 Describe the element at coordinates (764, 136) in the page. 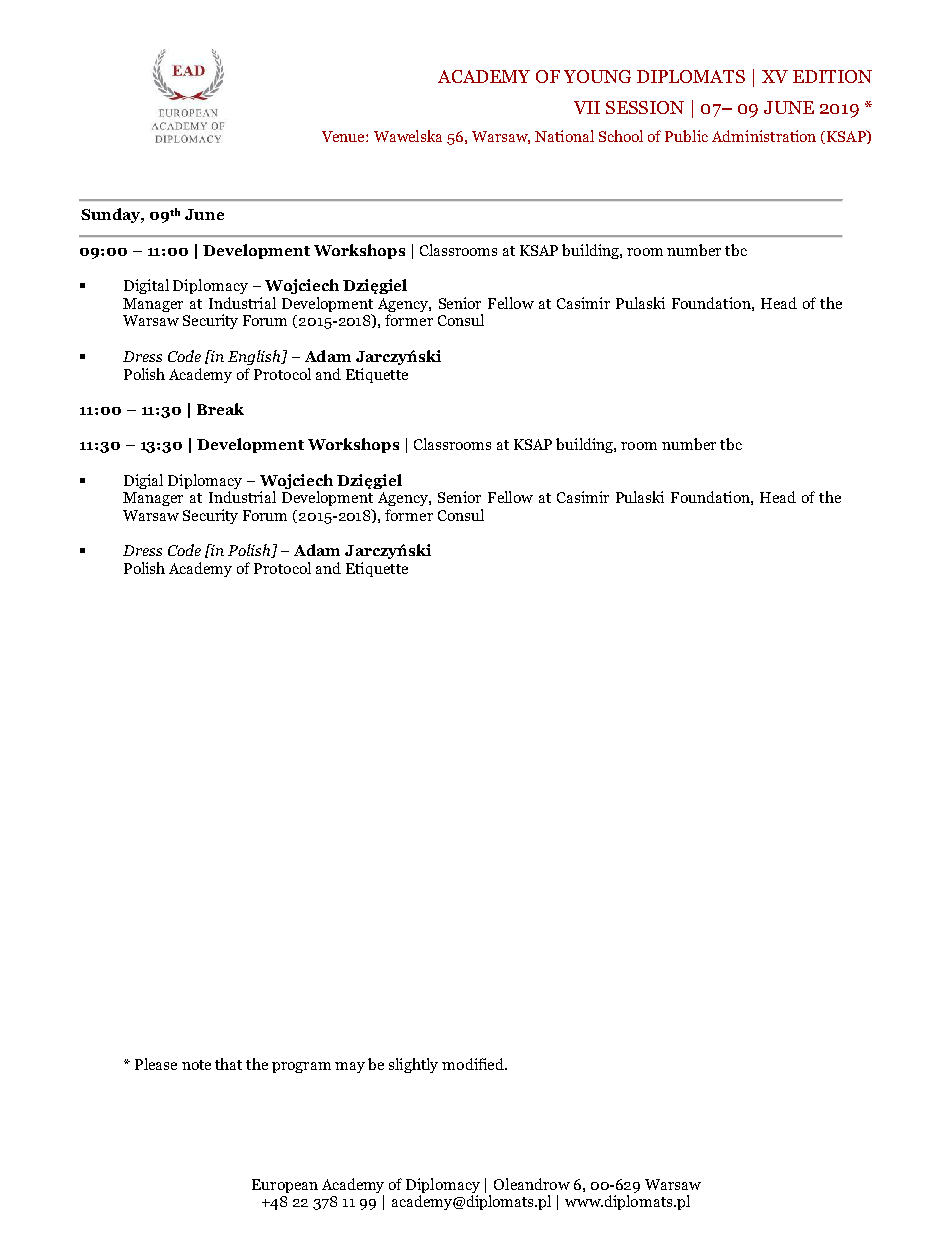

I see `Administration` at that location.
